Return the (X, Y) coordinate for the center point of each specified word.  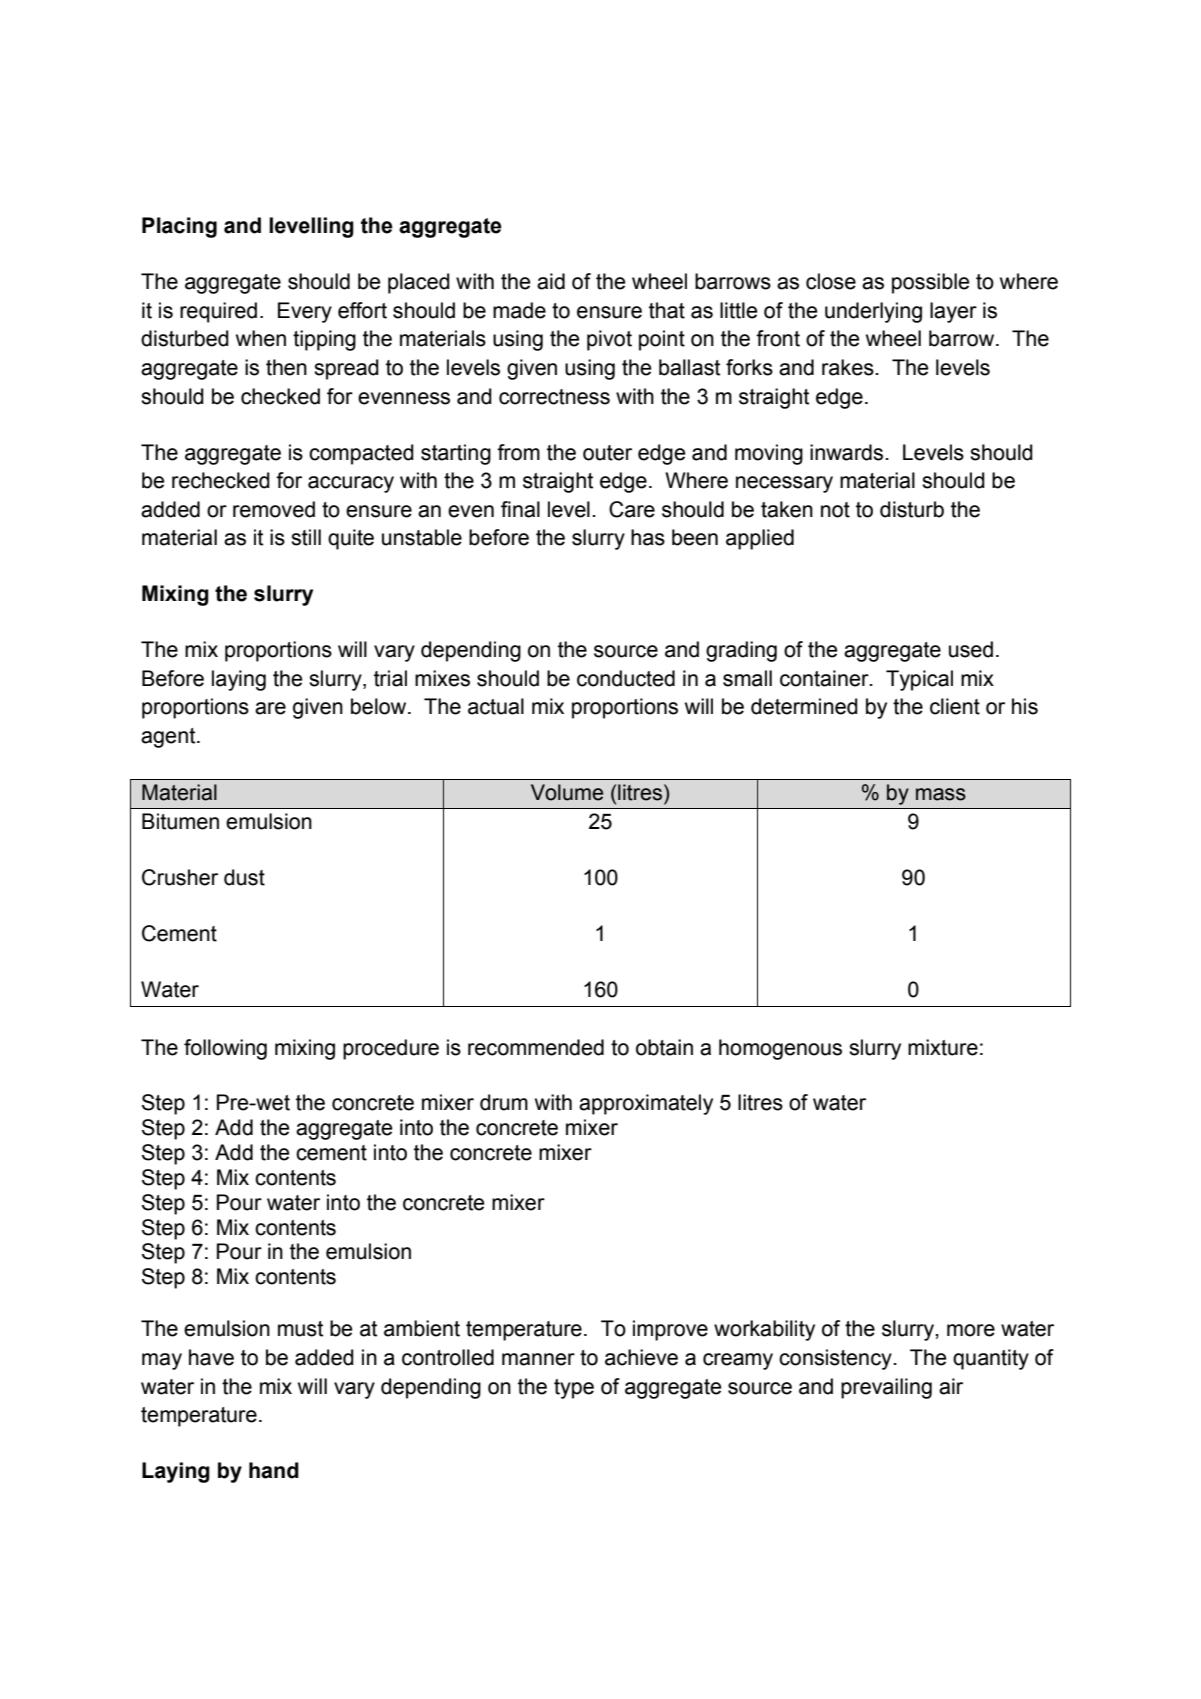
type (574, 1389)
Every (305, 312)
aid (551, 281)
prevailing (886, 1388)
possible (930, 283)
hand (274, 1470)
